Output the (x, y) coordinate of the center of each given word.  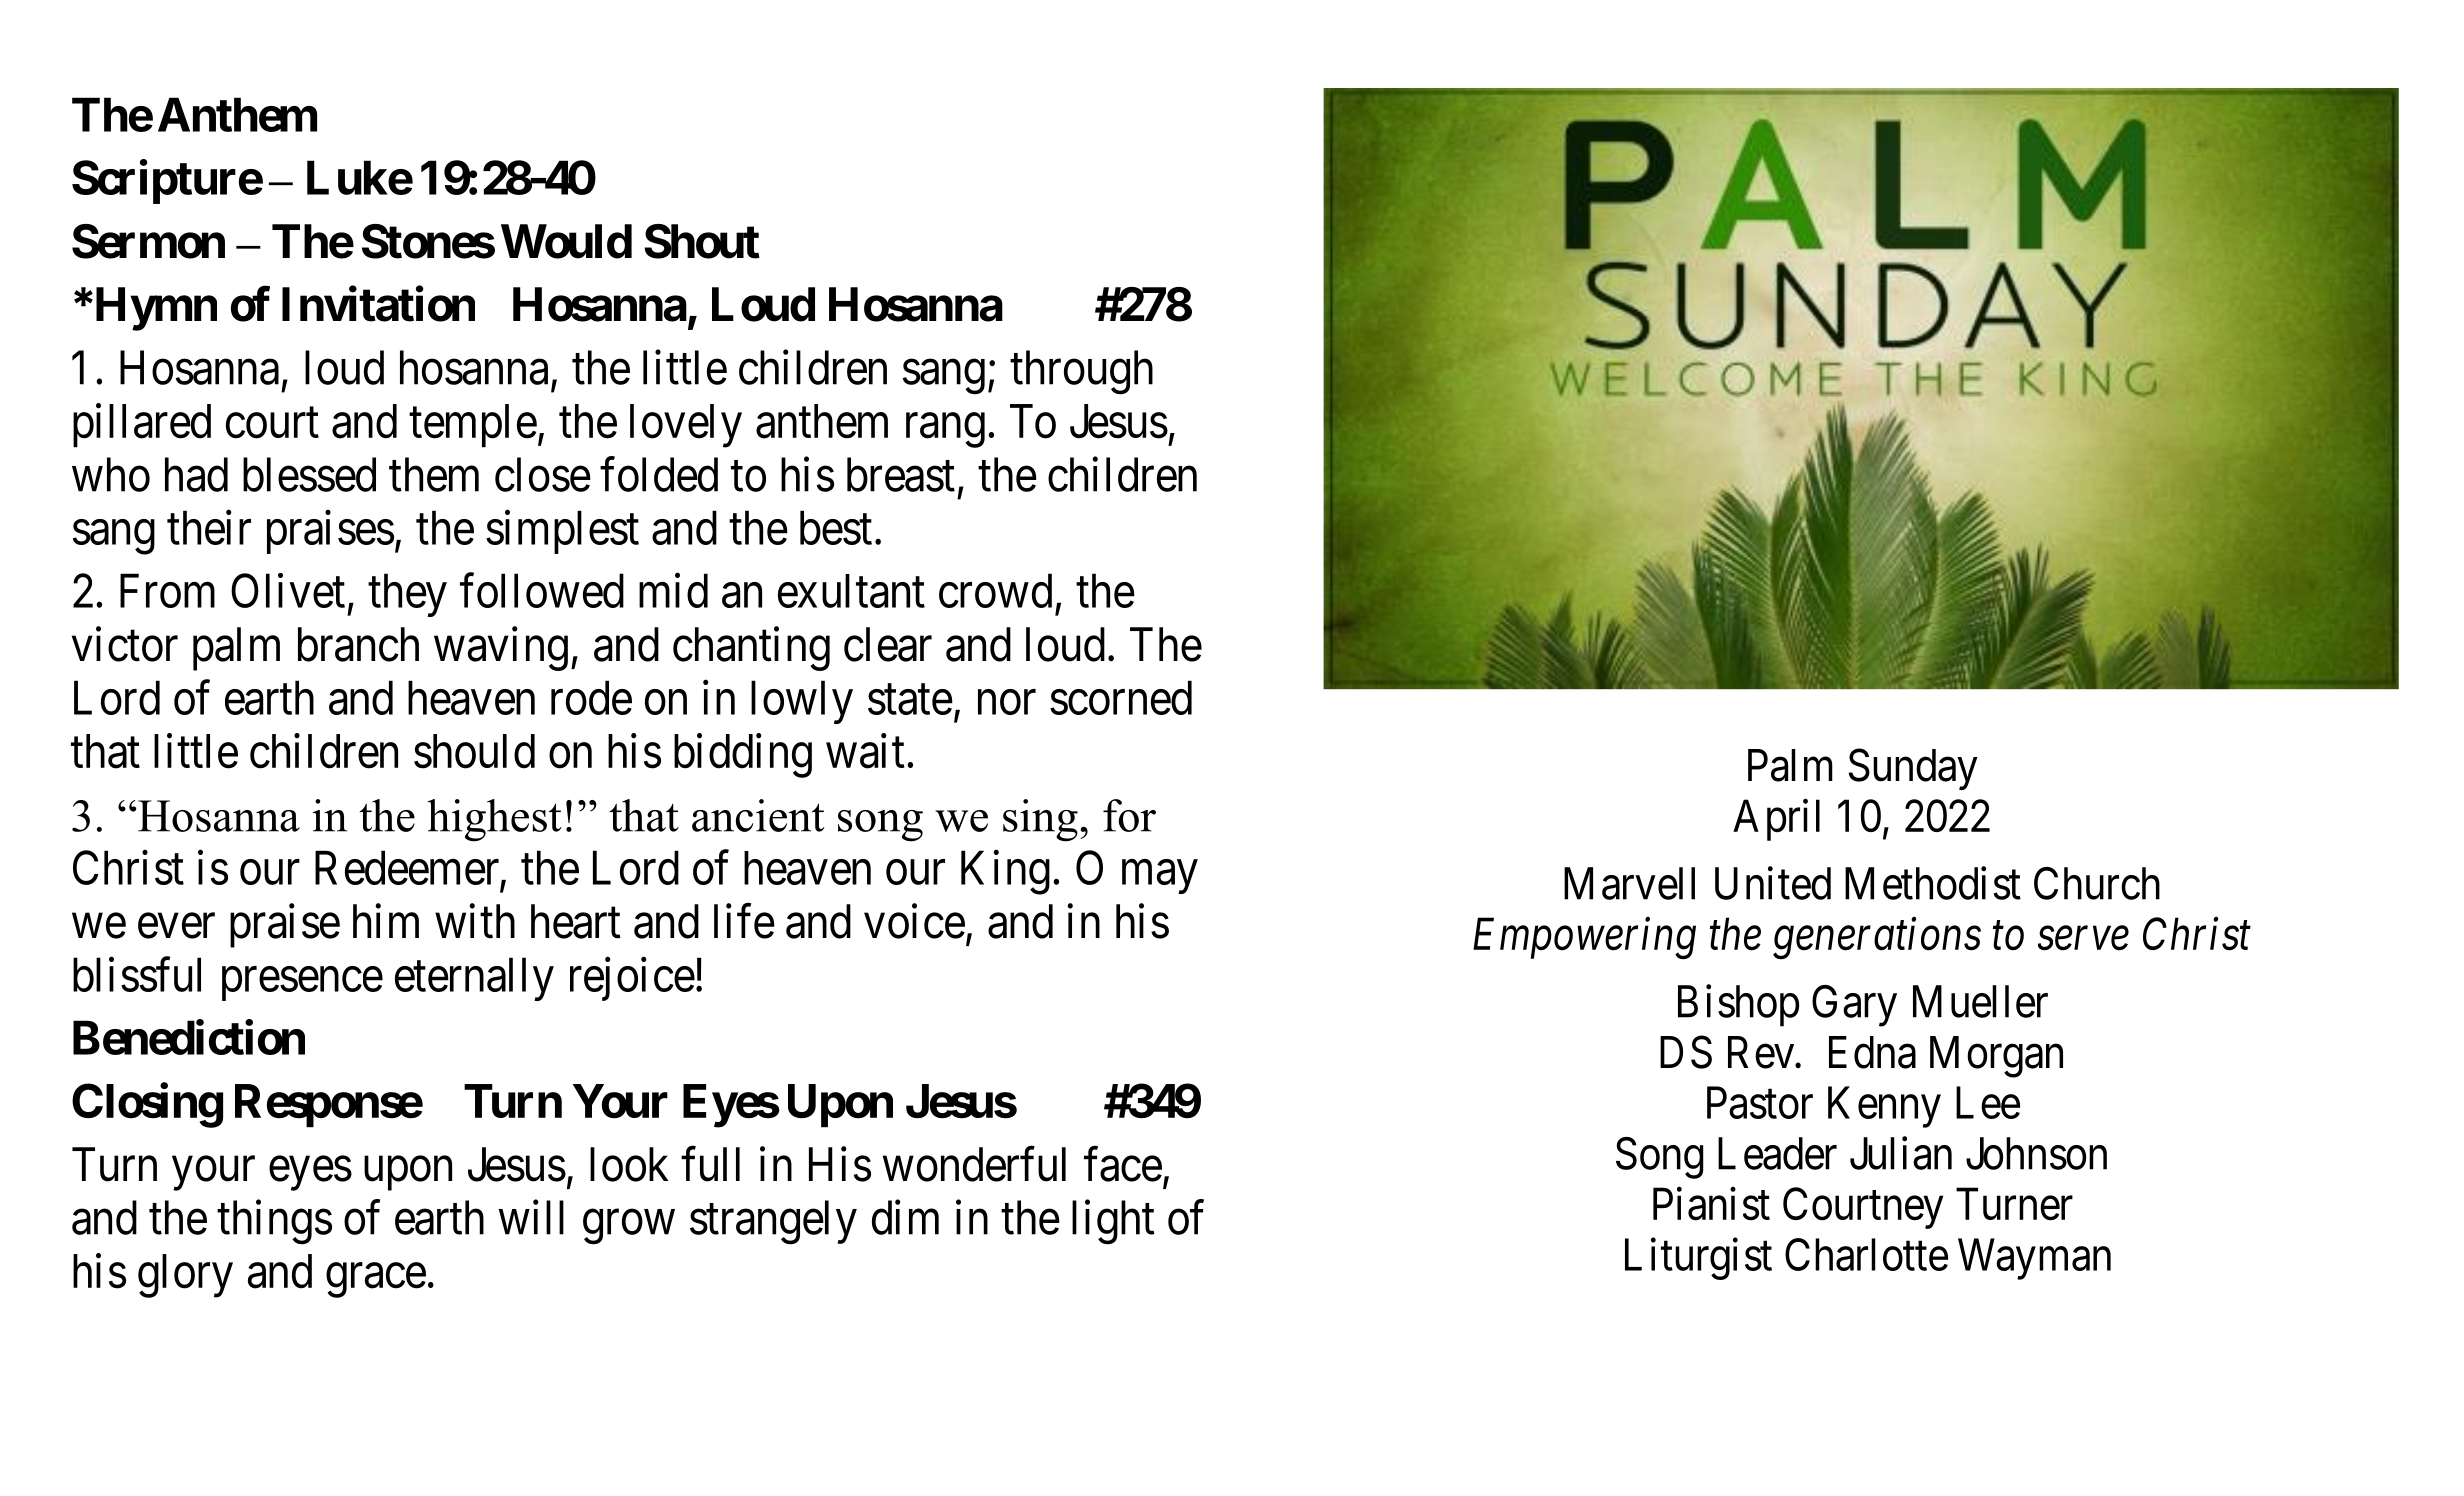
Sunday (1913, 769)
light (1113, 1222)
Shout (702, 241)
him (386, 921)
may (1159, 877)
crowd (995, 590)
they (407, 595)
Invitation (378, 304)
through (1081, 372)
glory (185, 1276)
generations (1877, 939)
